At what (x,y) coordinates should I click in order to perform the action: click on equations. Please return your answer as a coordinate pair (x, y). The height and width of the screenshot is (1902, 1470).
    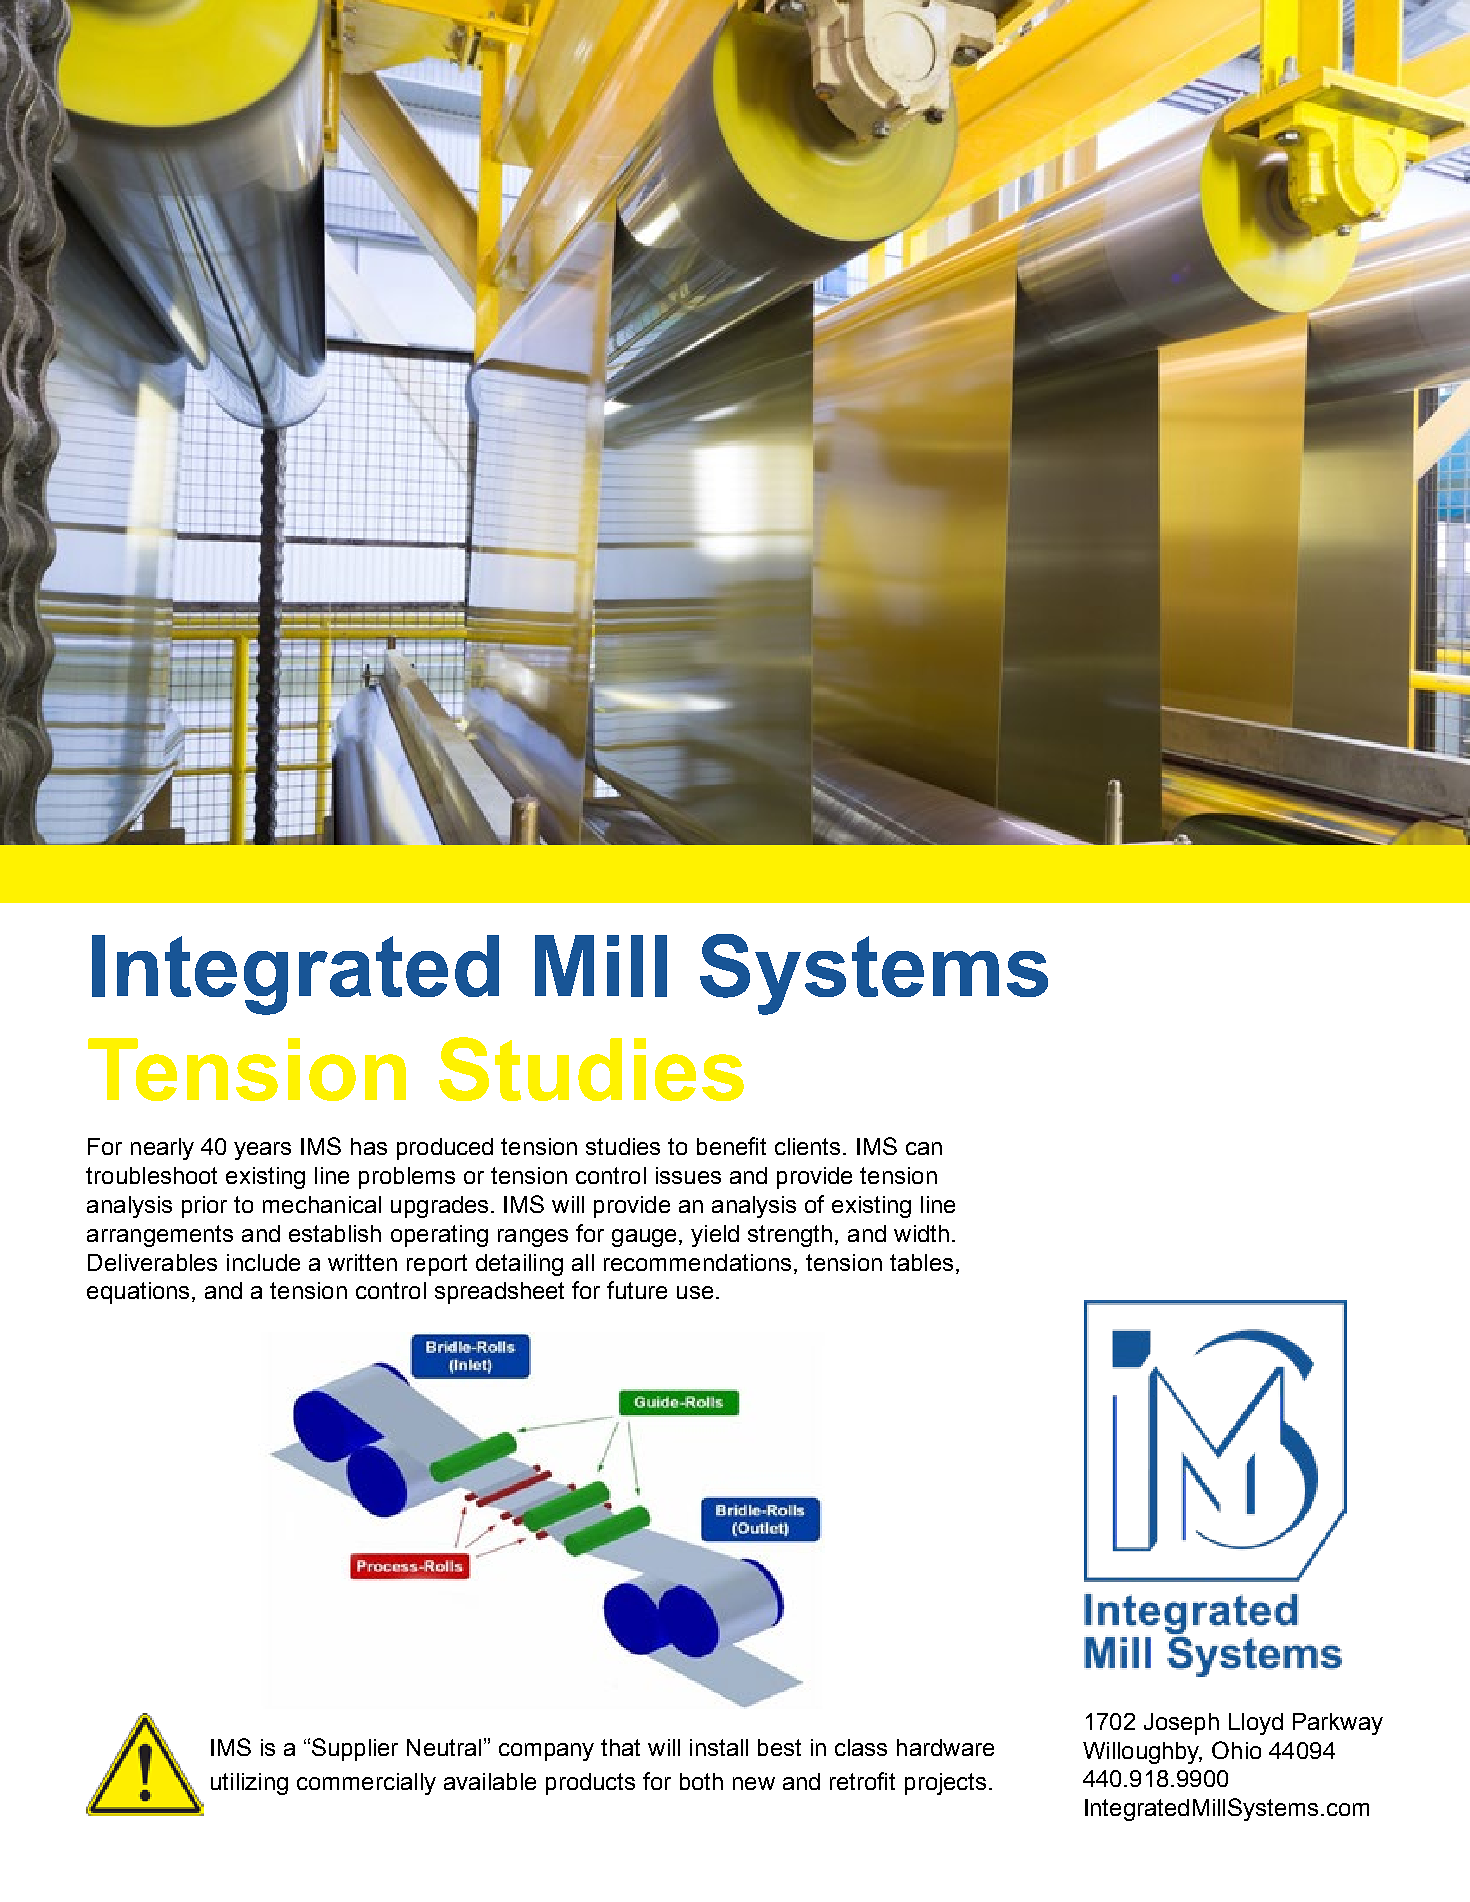
    Looking at the image, I should click on (138, 1293).
